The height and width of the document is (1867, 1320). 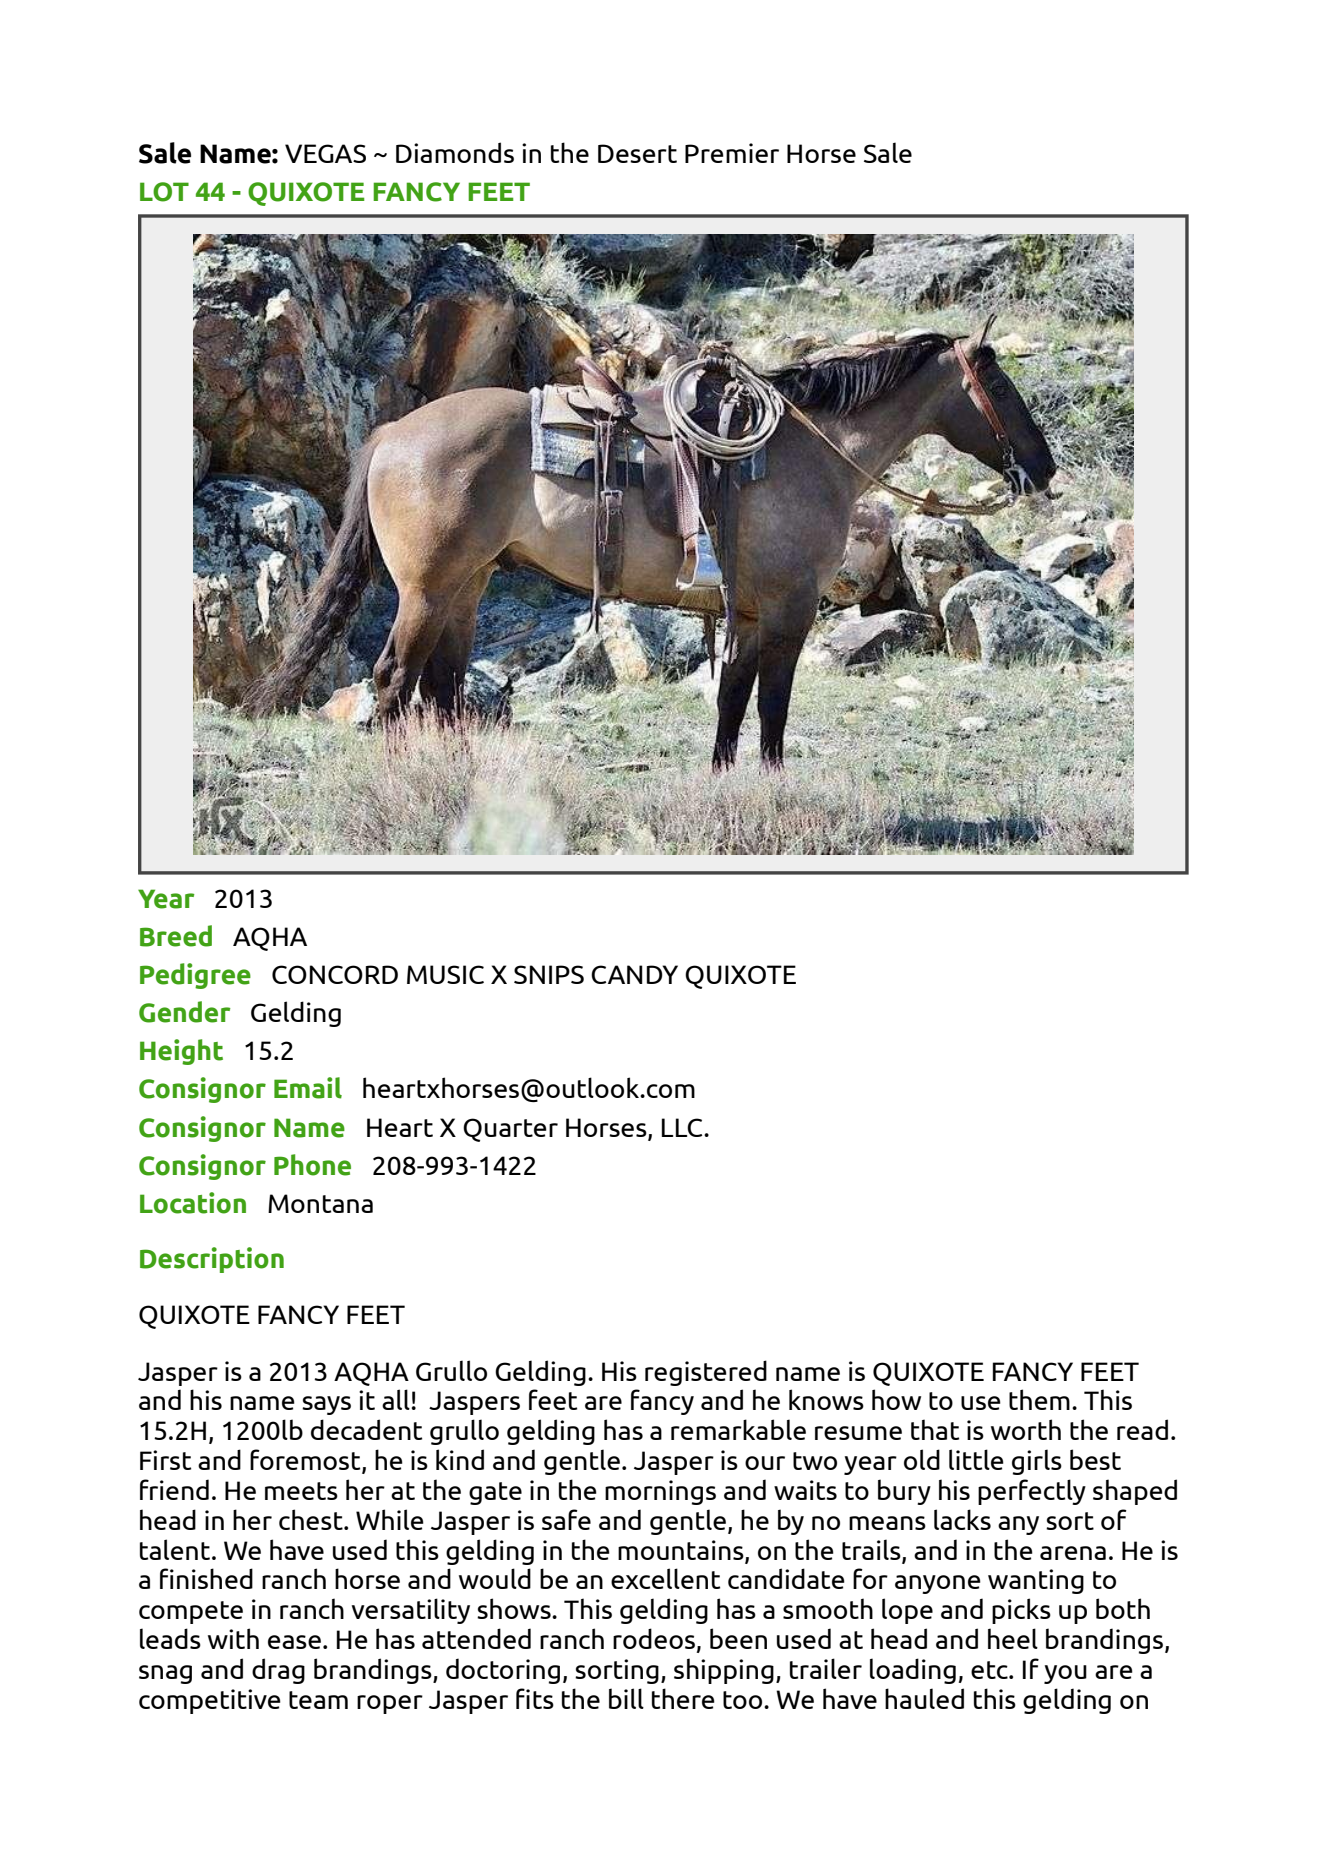 What do you see at coordinates (732, 153) in the document?
I see `Premier` at bounding box center [732, 153].
